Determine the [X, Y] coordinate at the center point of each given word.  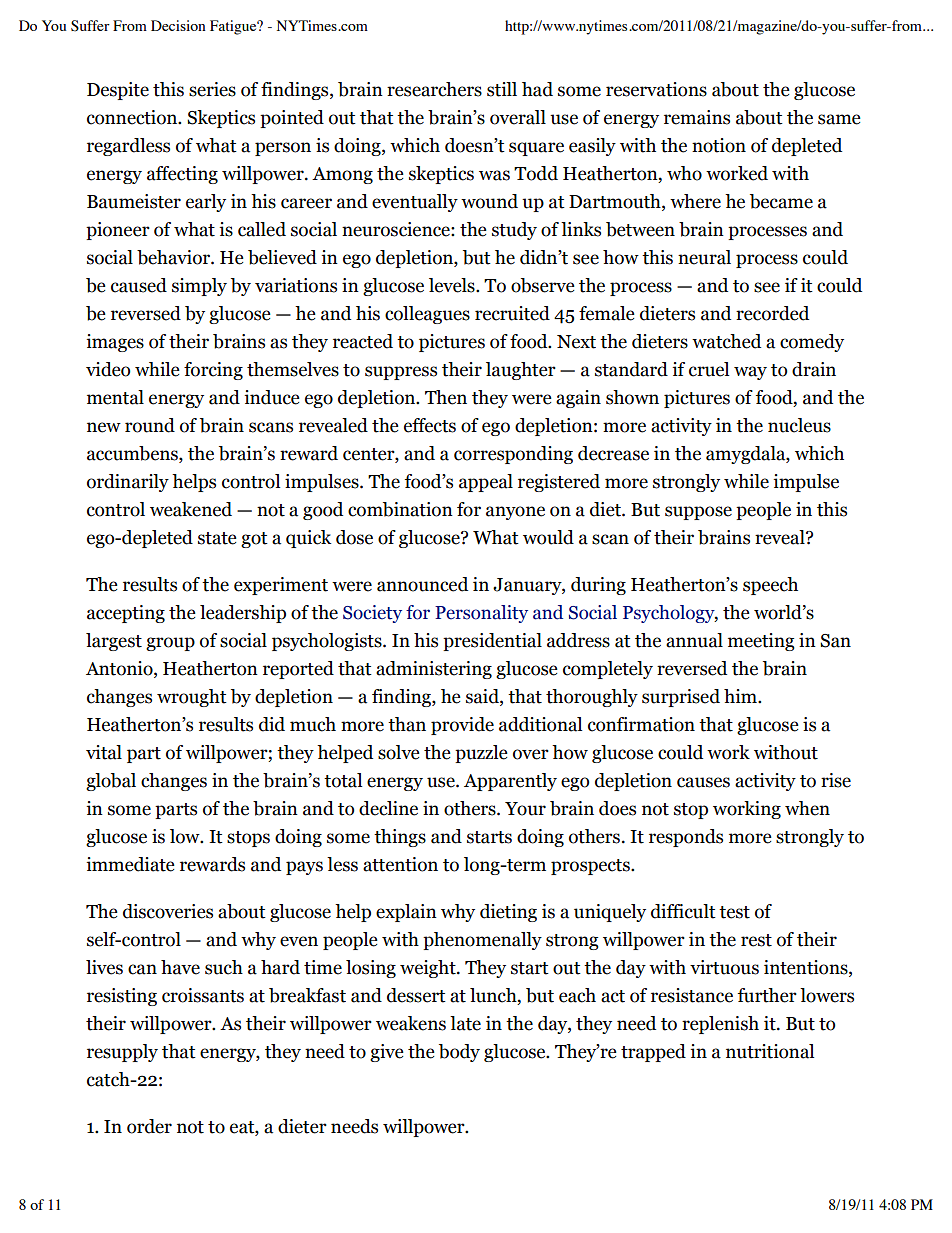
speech [770, 586]
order [149, 1126]
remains [697, 117]
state [217, 538]
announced [422, 584]
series [212, 89]
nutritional [770, 1051]
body [459, 1053]
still [502, 89]
